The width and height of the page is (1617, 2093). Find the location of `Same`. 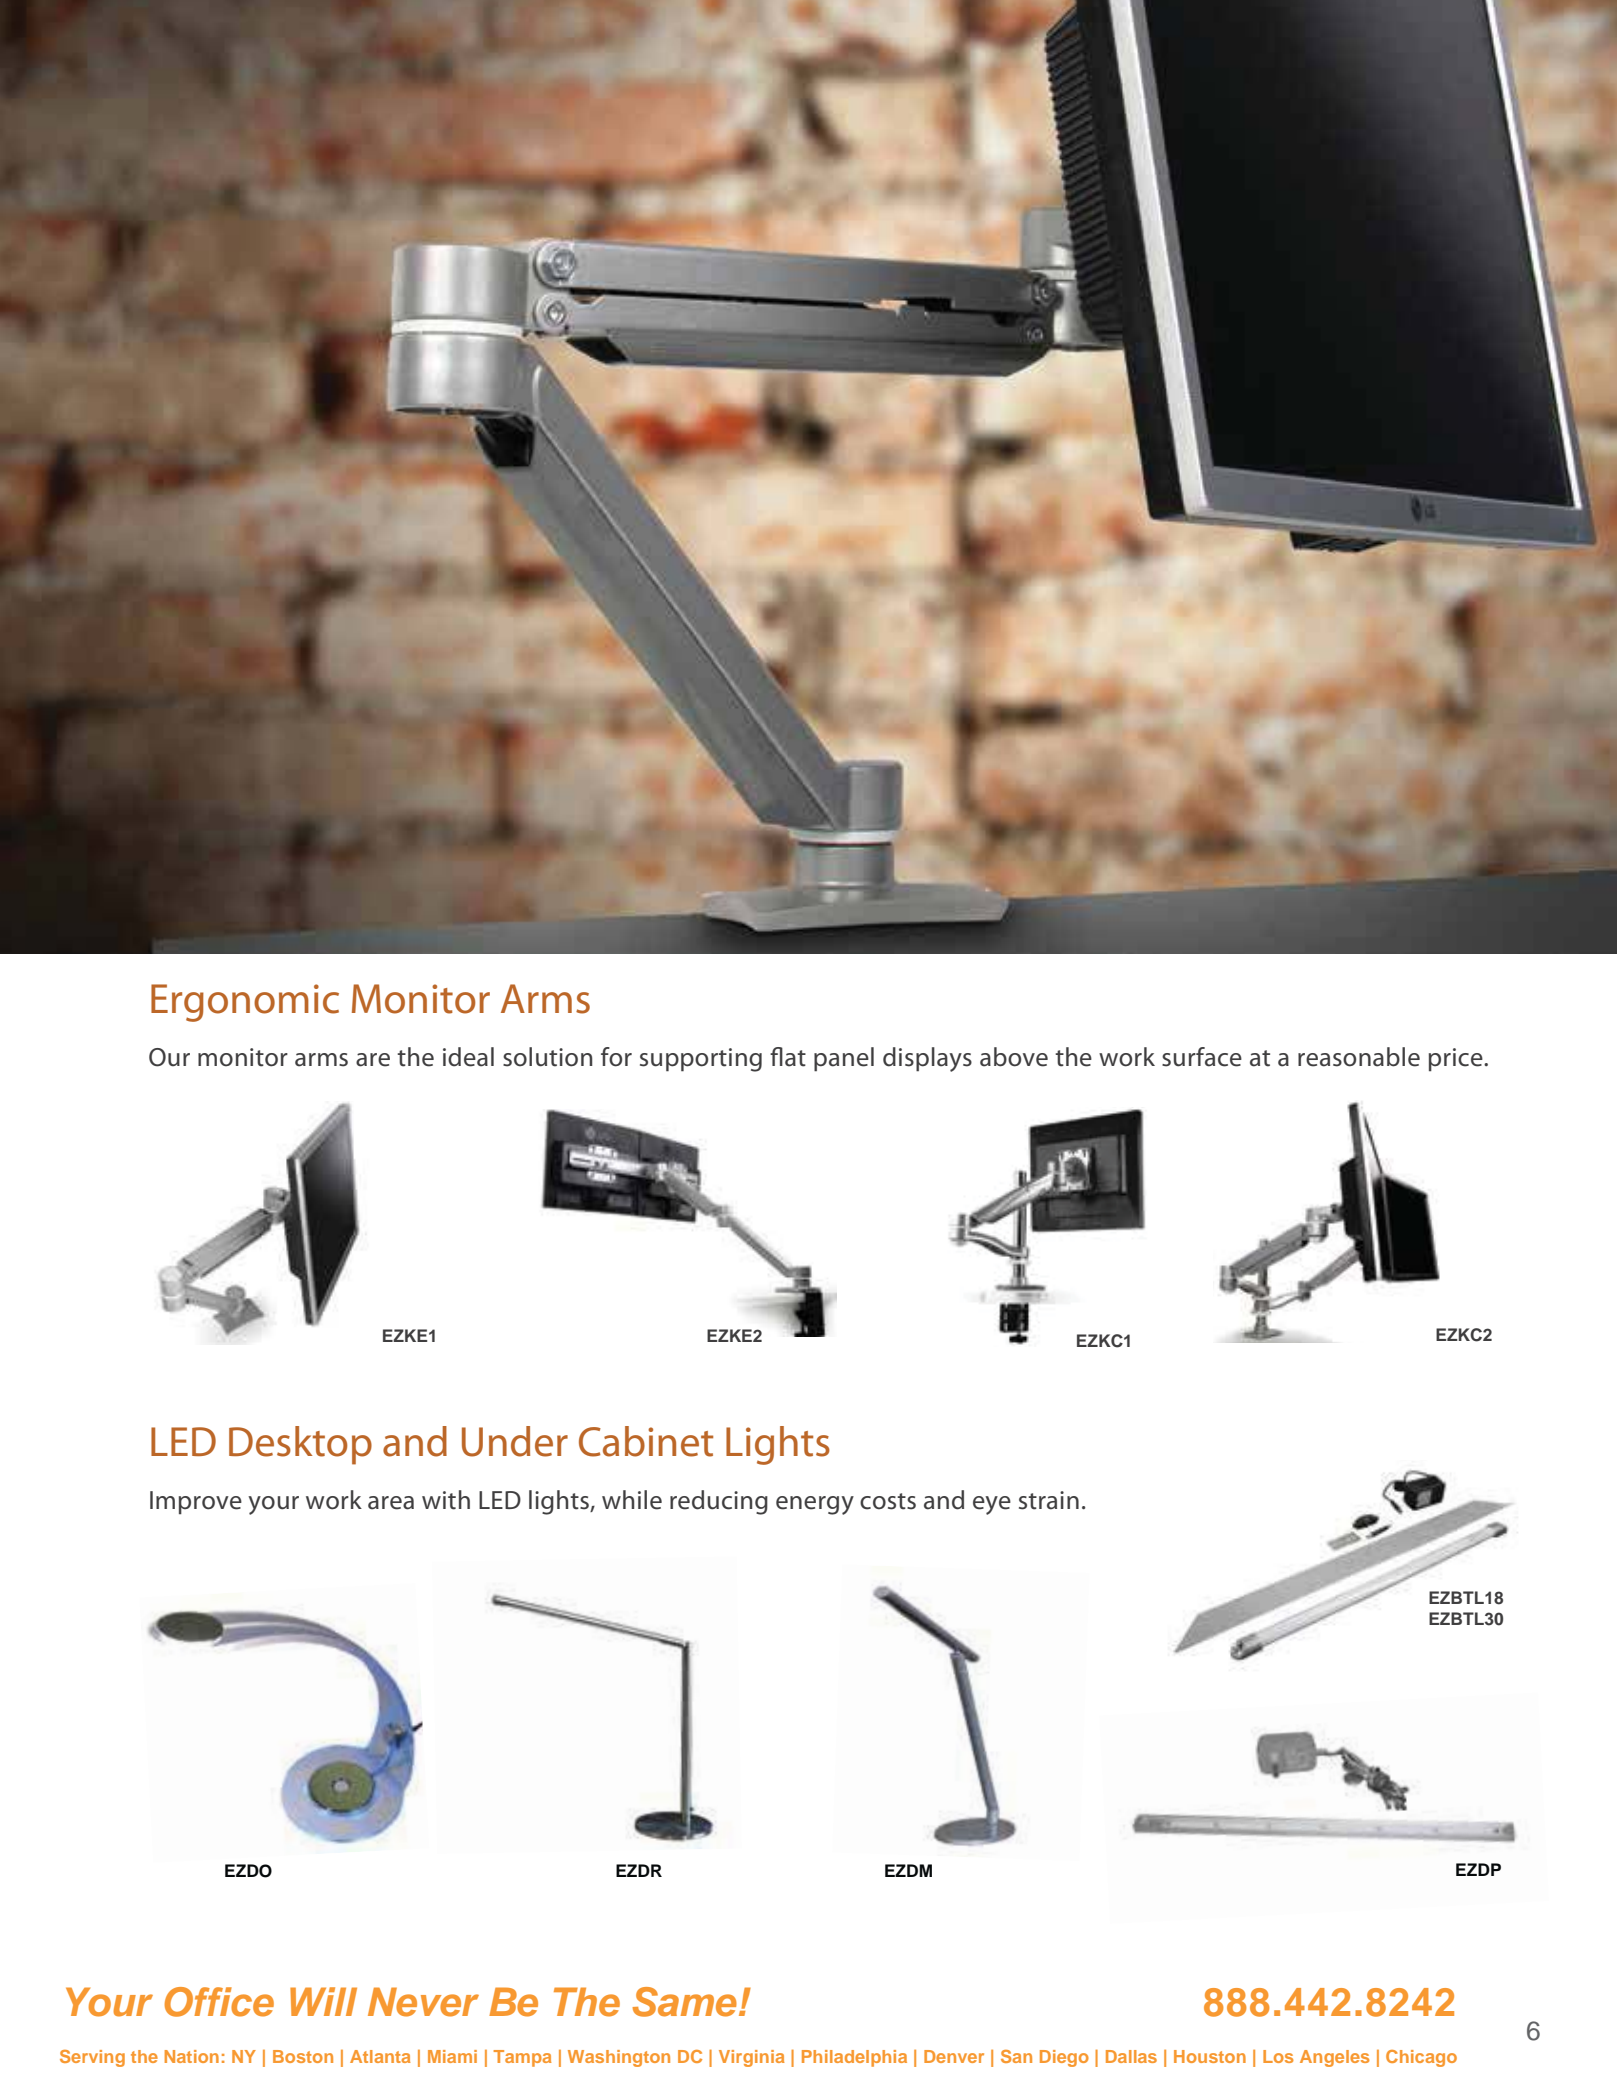

Same is located at coordinates (684, 2002).
